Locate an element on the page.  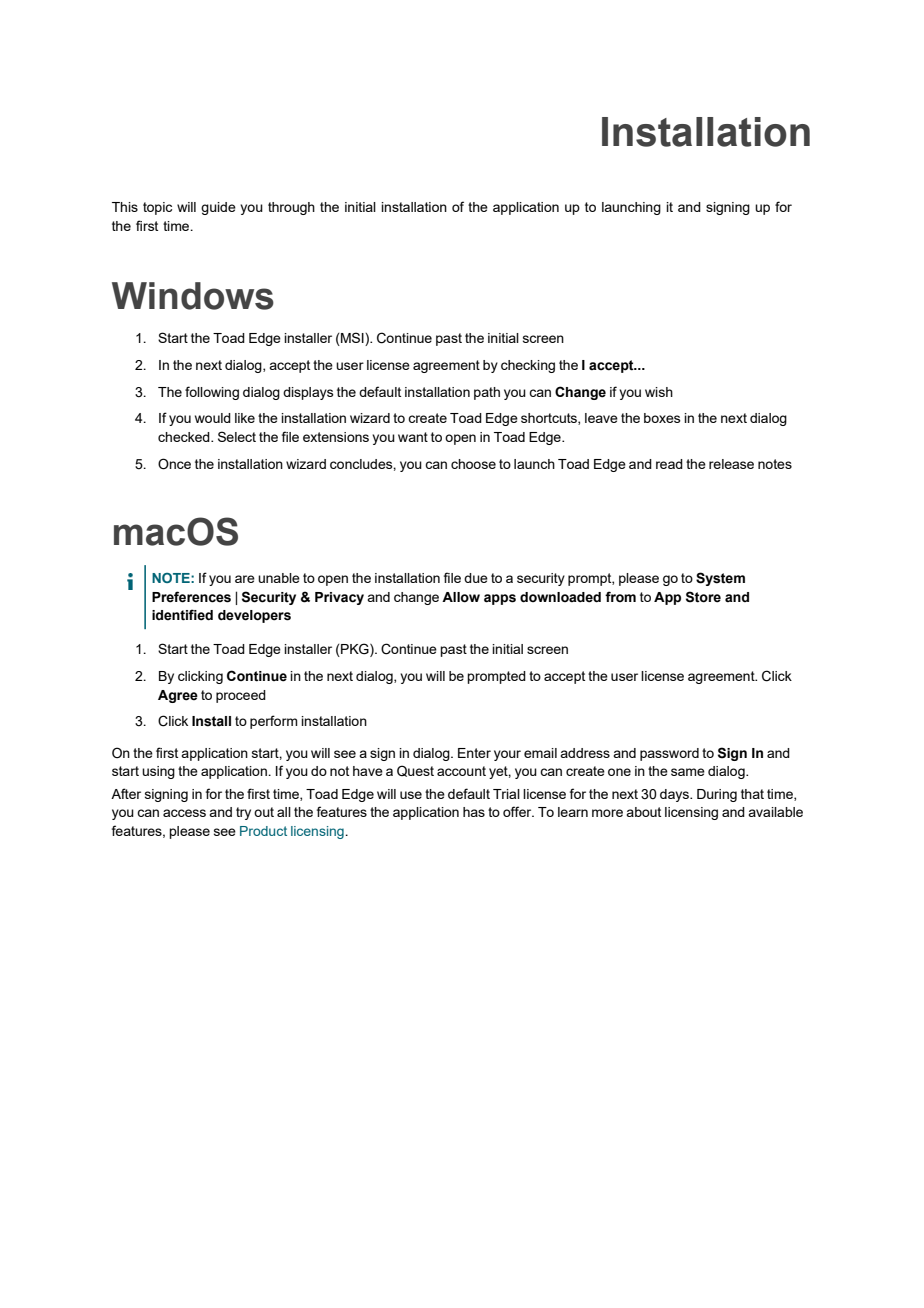
want is located at coordinates (413, 437).
